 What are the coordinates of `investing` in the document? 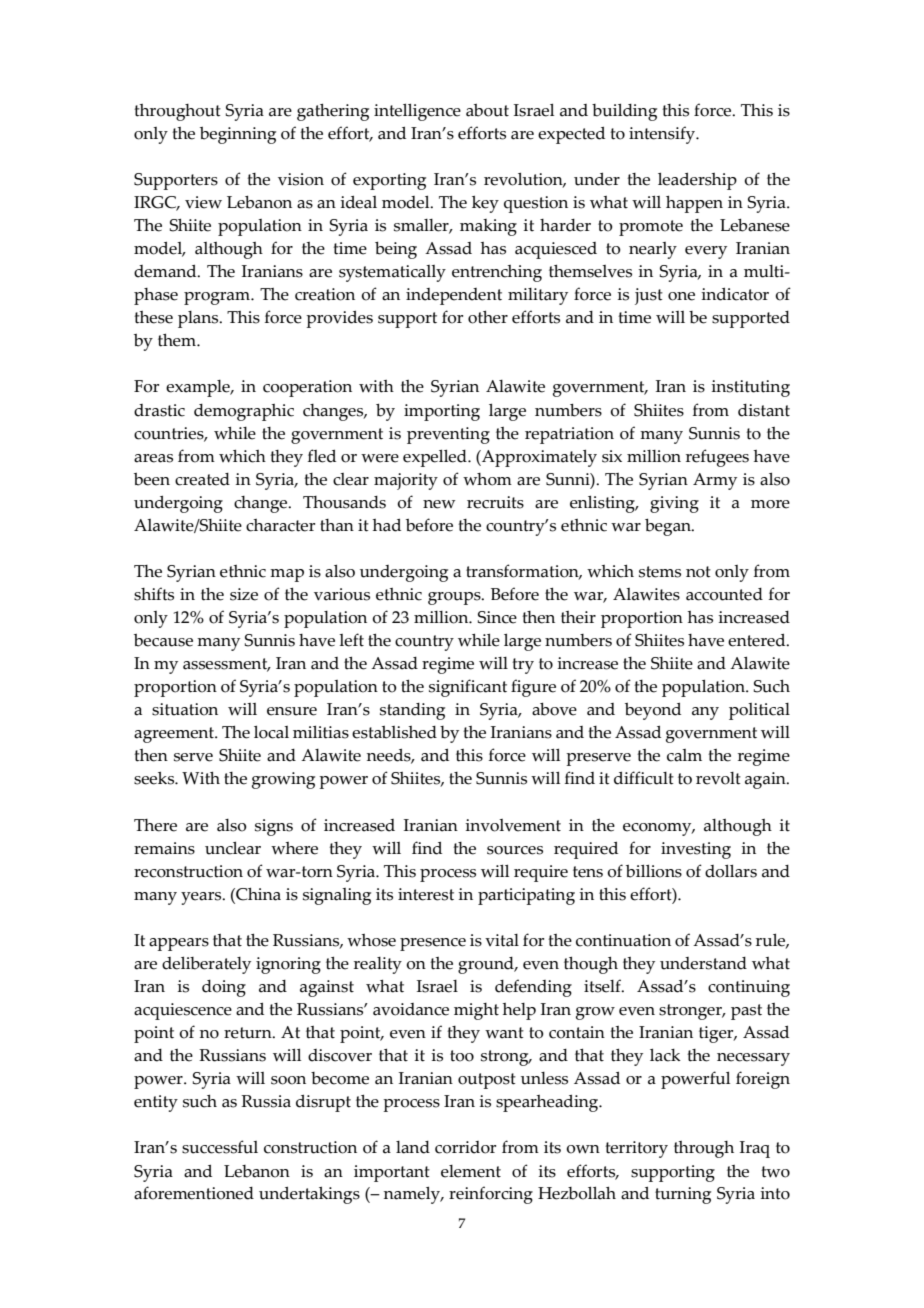 It's located at (696, 850).
